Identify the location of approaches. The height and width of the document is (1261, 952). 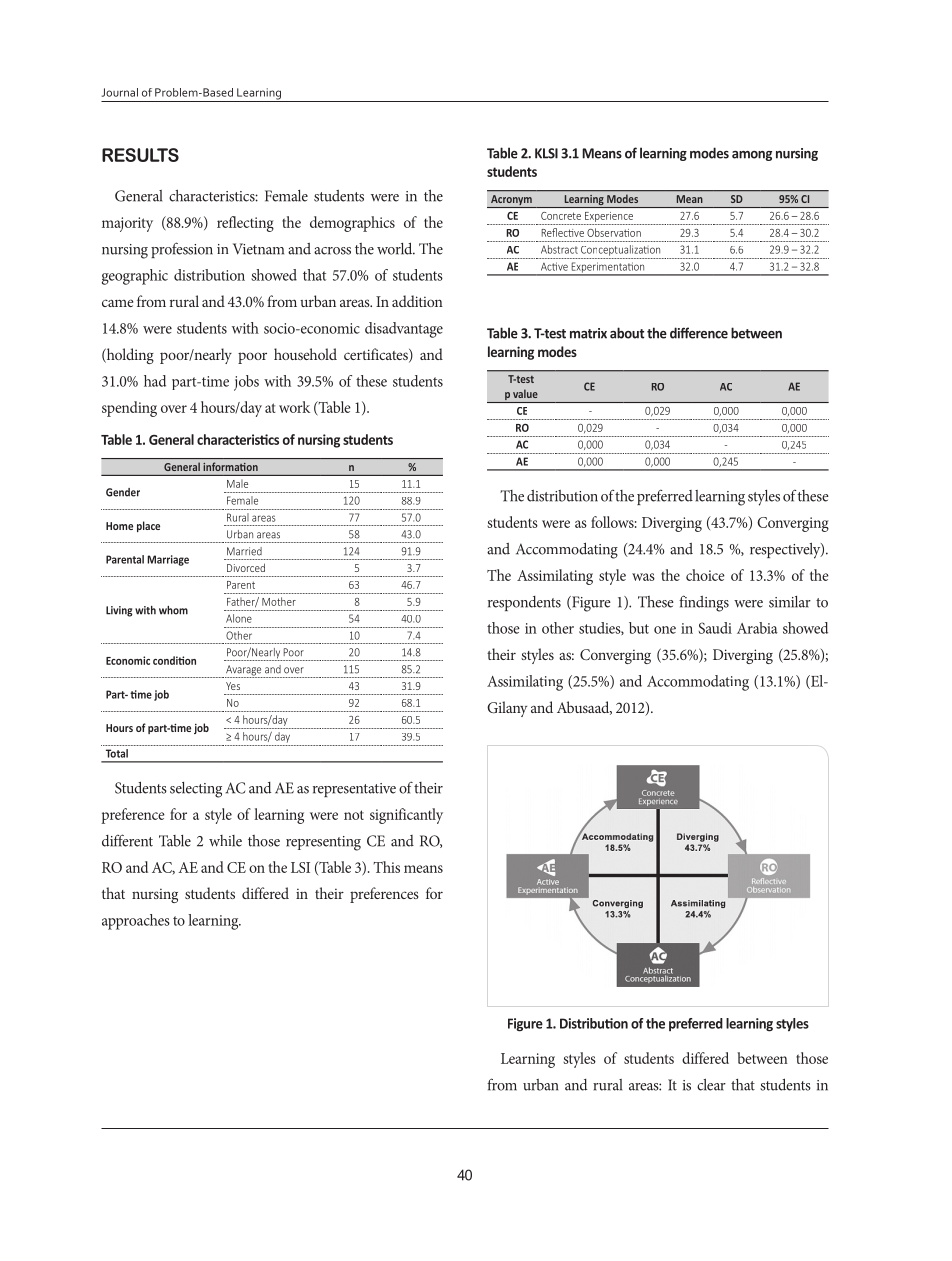
(136, 922).
